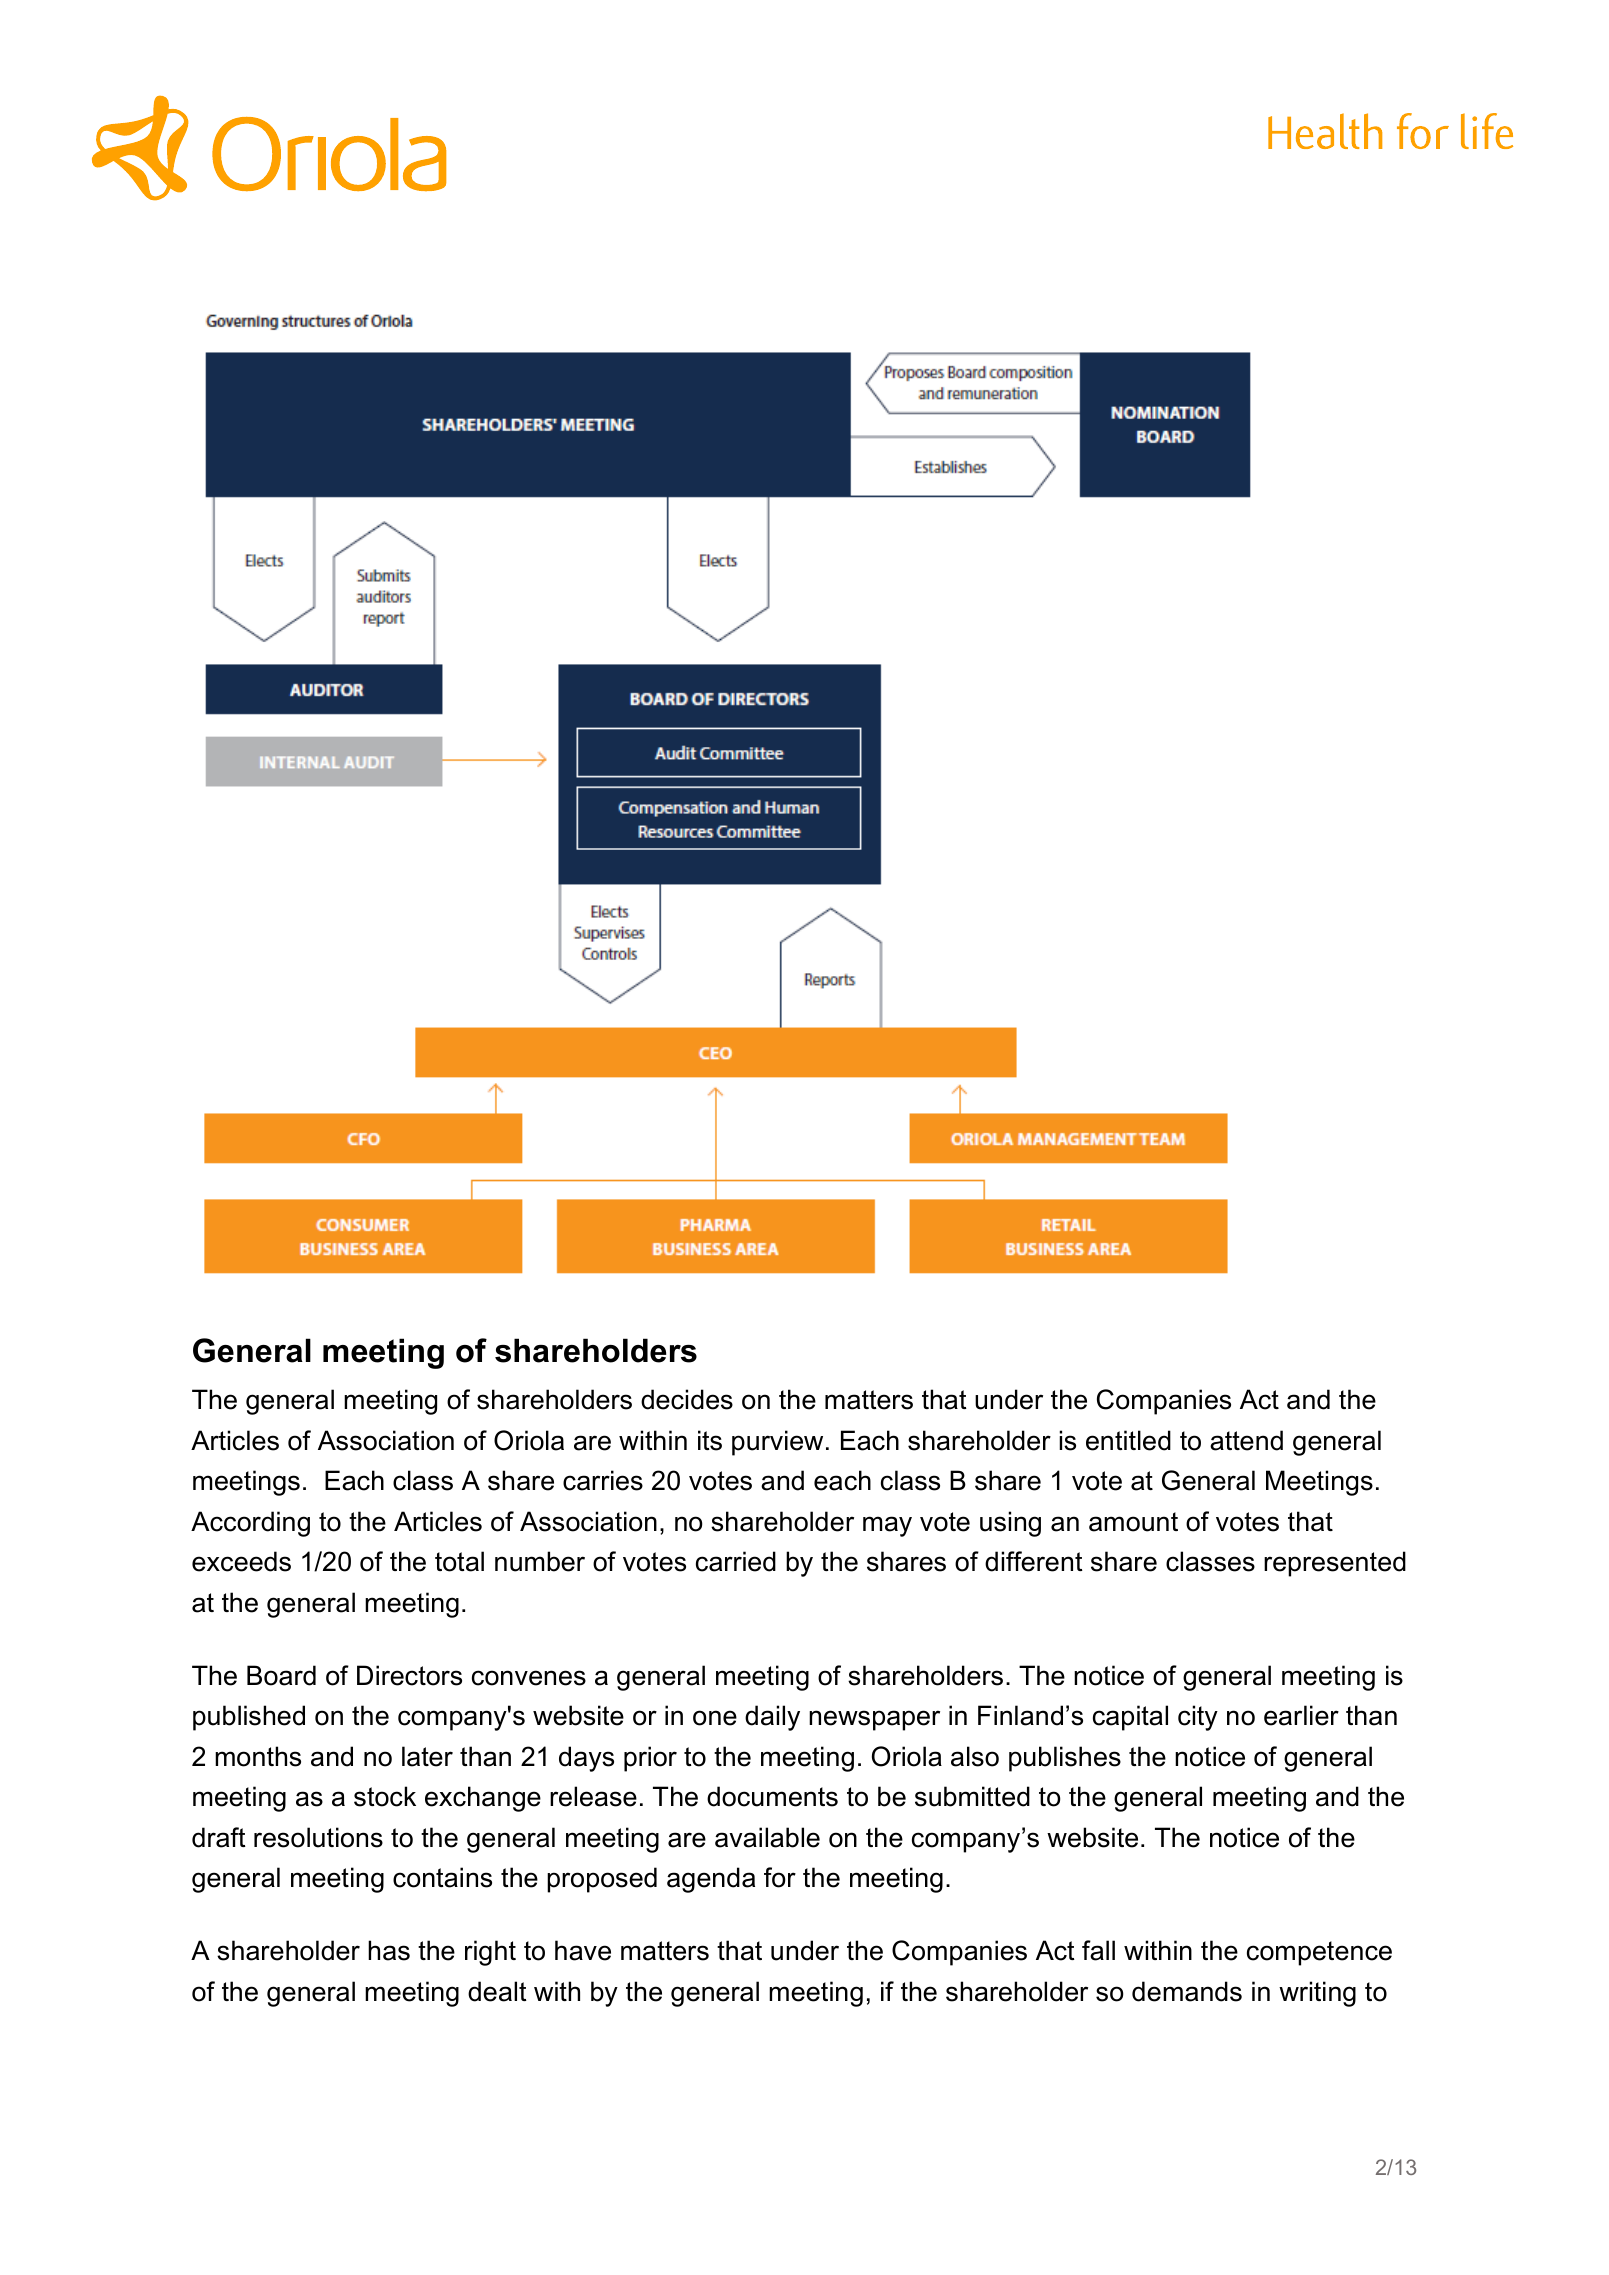 The image size is (1609, 2275). I want to click on decides, so click(687, 1399).
